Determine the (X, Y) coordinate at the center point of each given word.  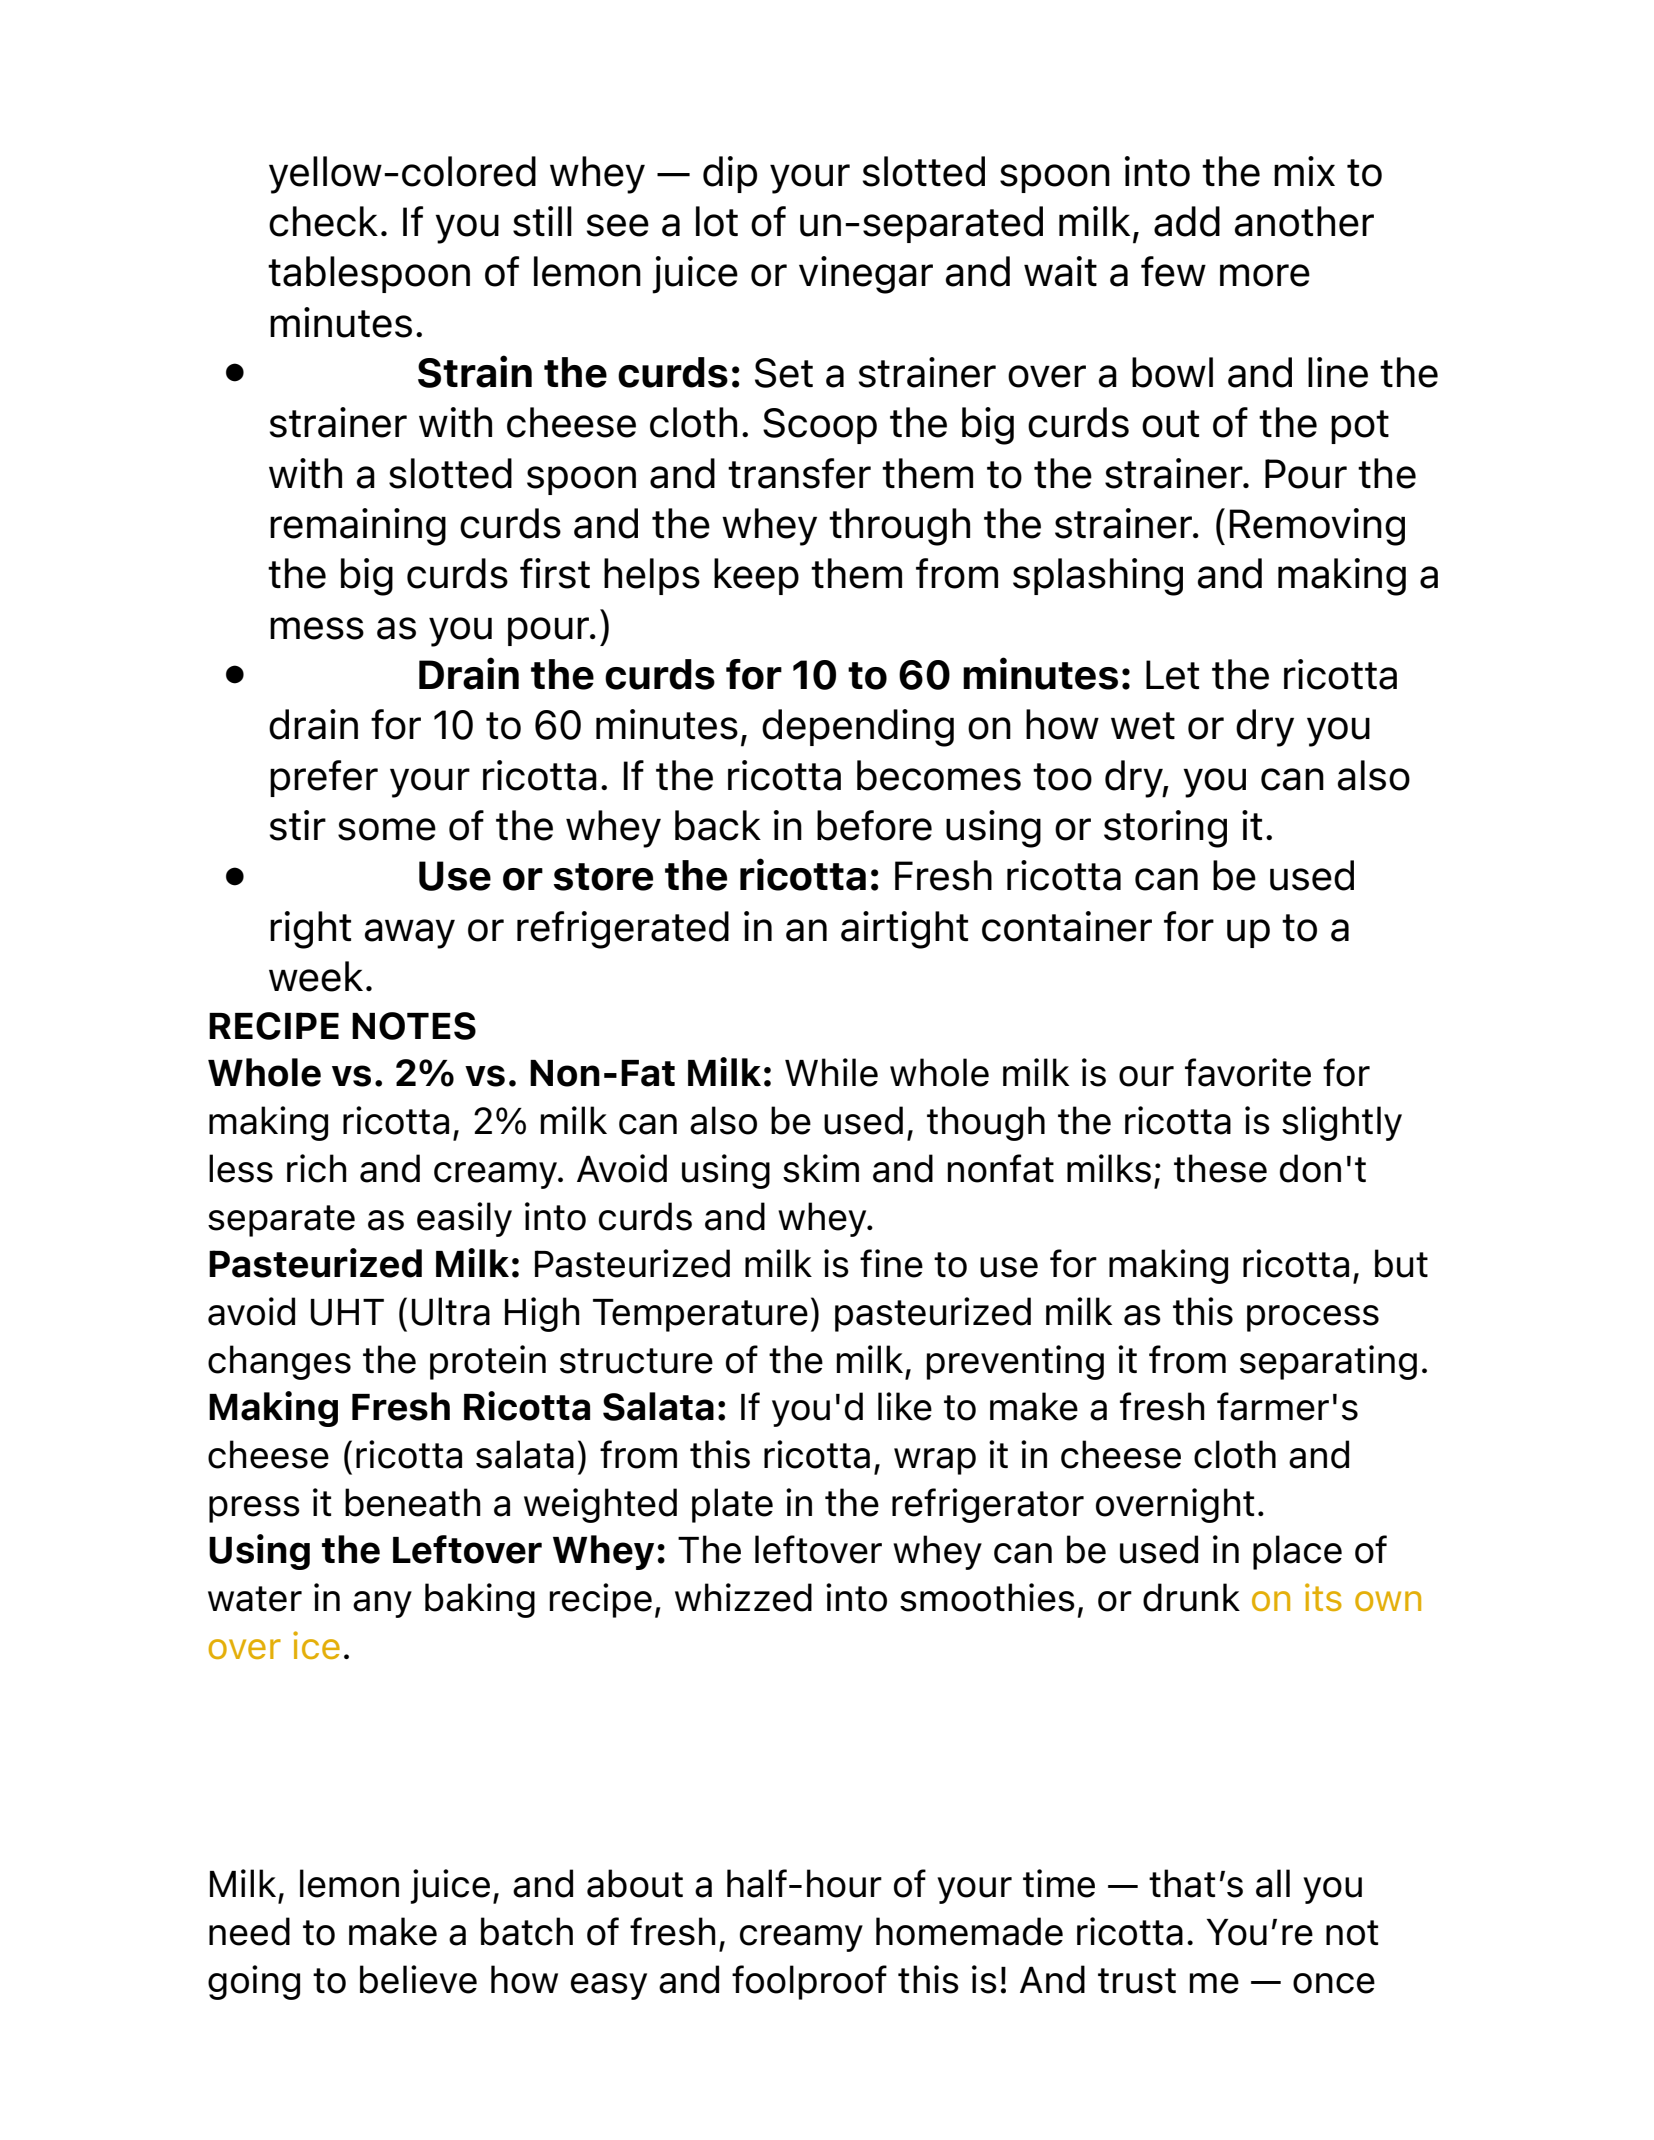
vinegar (866, 275)
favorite (1248, 1072)
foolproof (809, 1982)
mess (317, 628)
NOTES (414, 1026)
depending (858, 728)
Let (1172, 675)
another (1304, 221)
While (831, 1072)
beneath (413, 1502)
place (1297, 1552)
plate (732, 1505)
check (323, 221)
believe (418, 1979)
